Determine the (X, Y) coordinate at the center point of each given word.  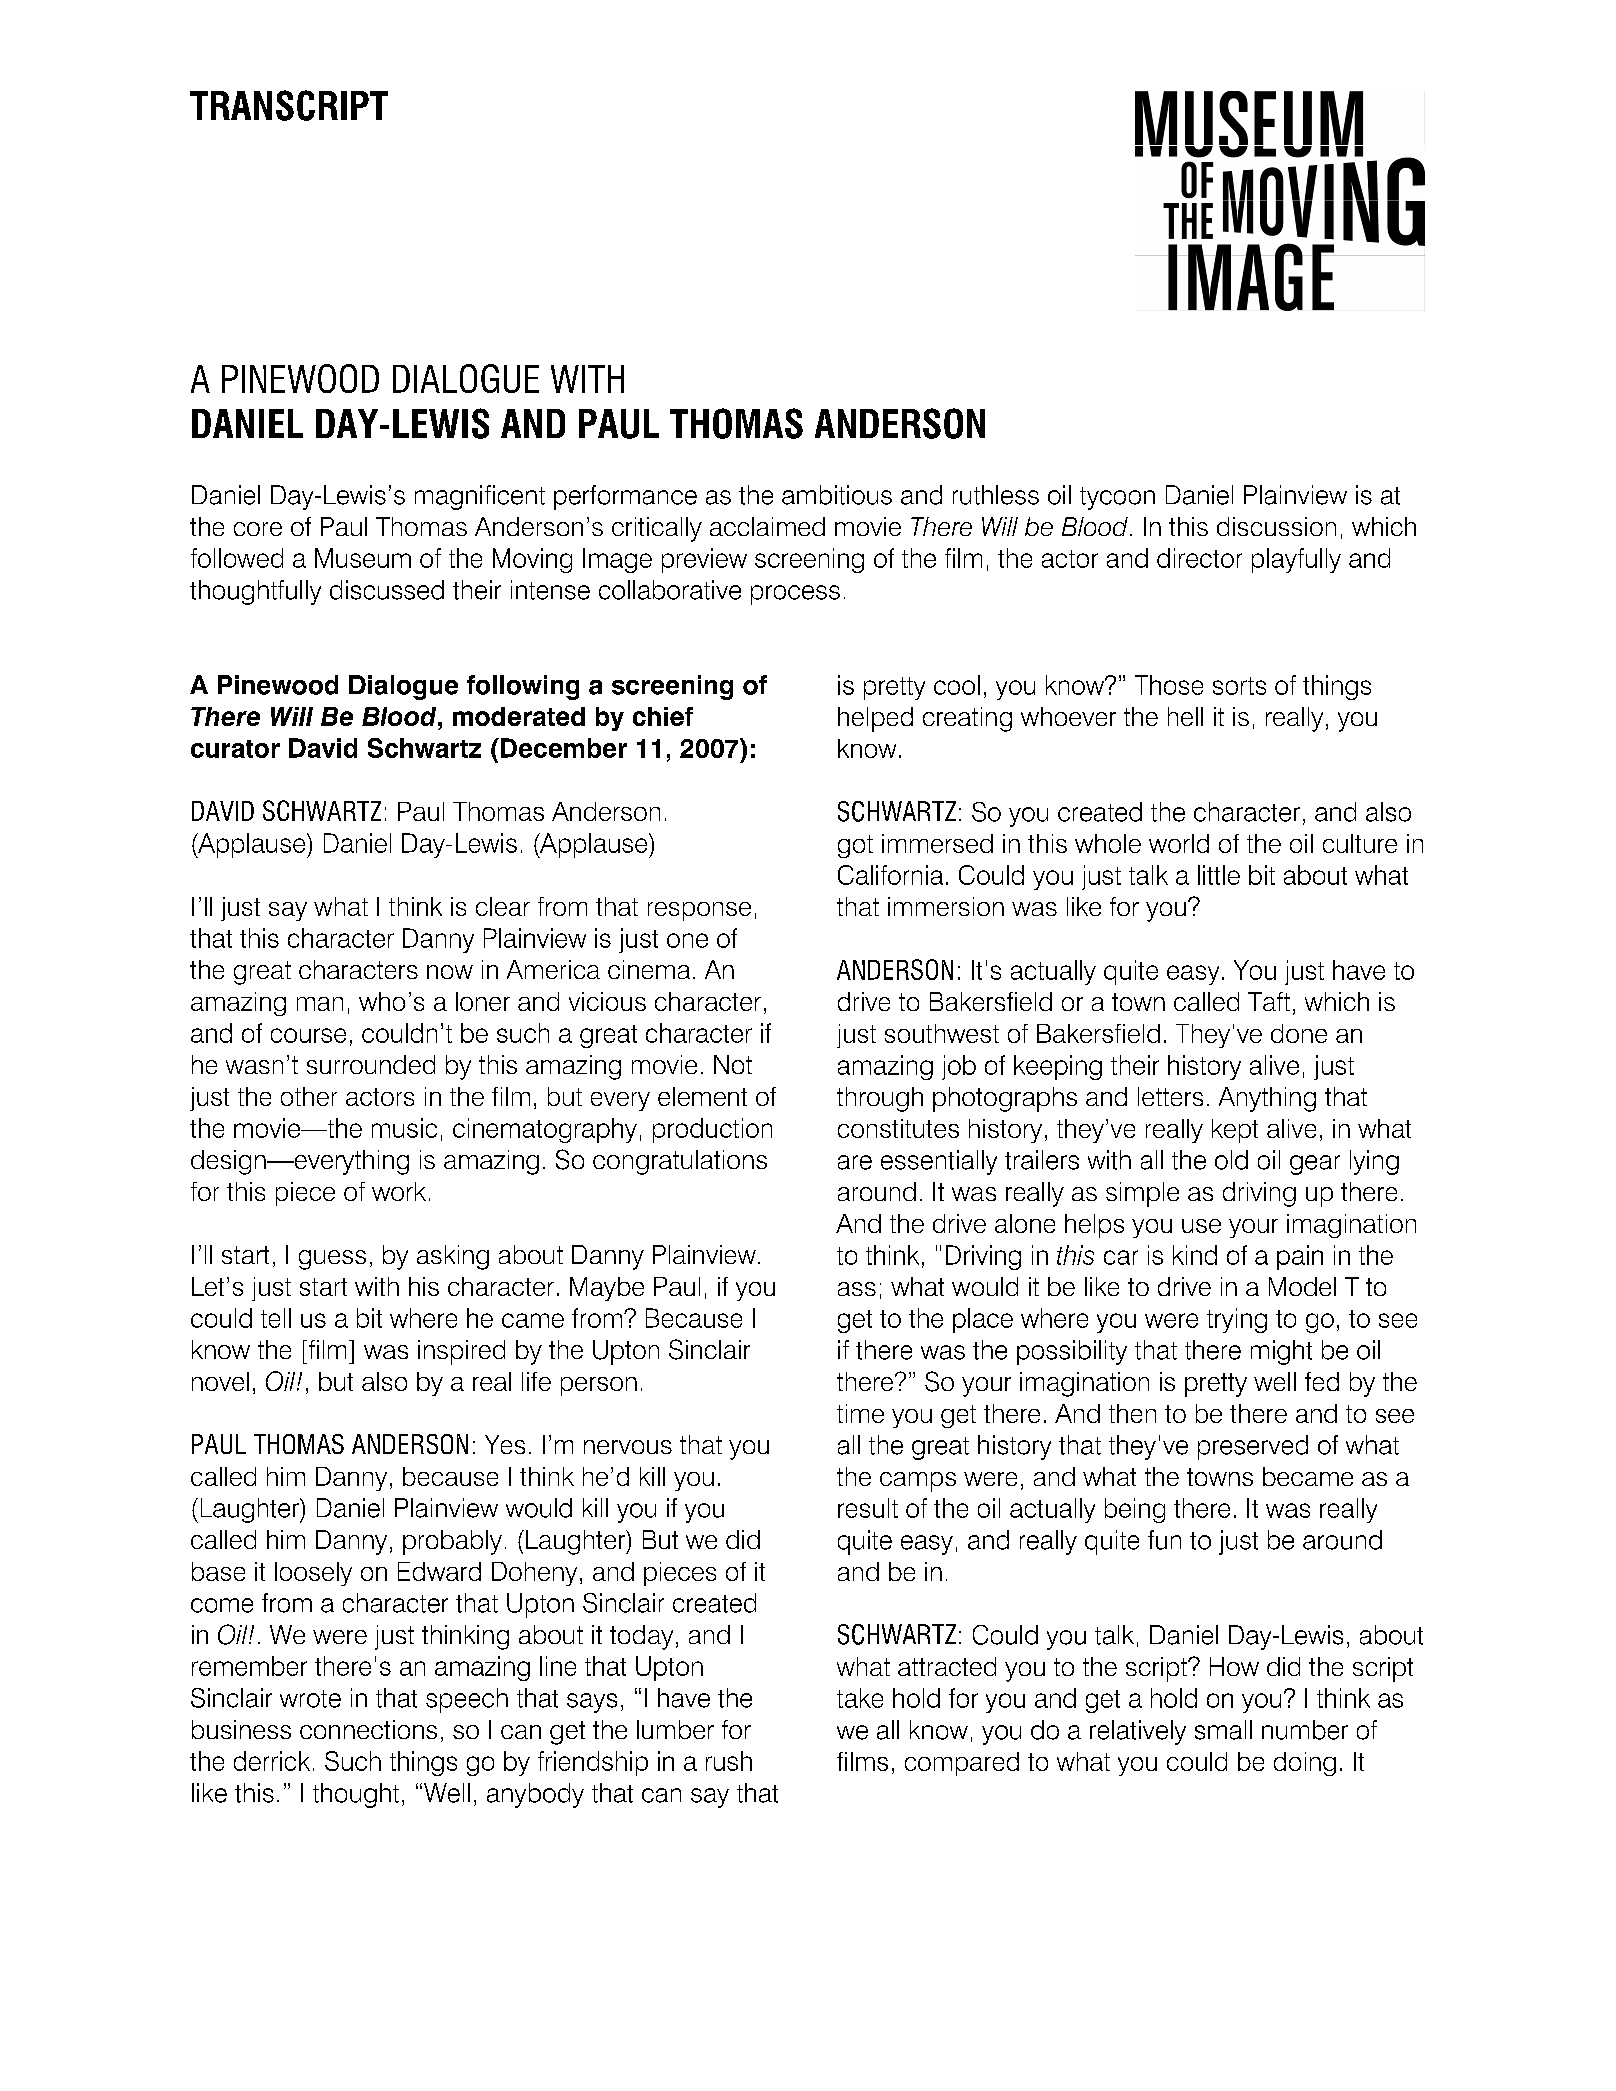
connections (368, 1729)
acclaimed (767, 526)
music (404, 1128)
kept (1235, 1131)
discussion (1276, 526)
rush (729, 1761)
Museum (363, 558)
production (712, 1130)
